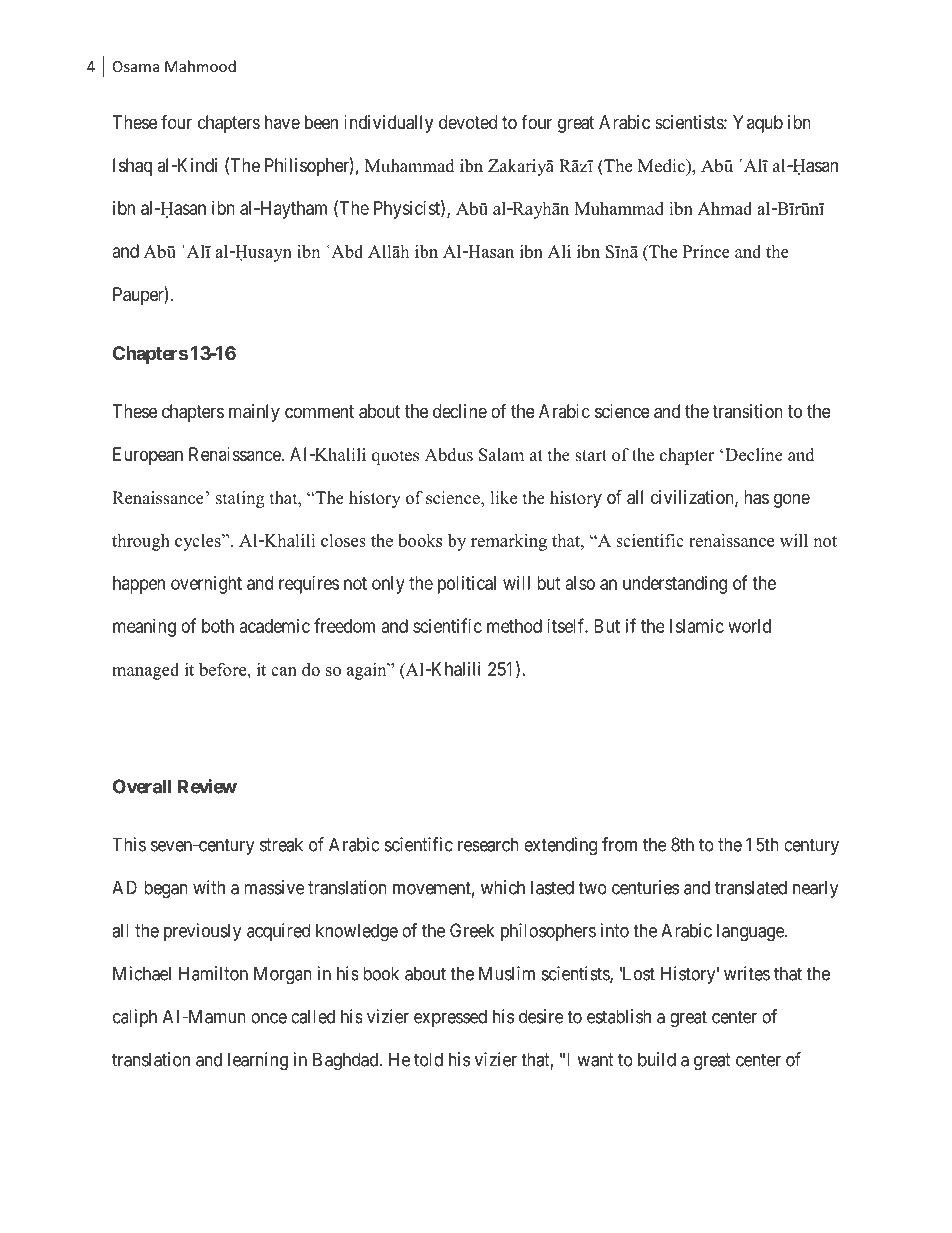  Describe the element at coordinates (675, 585) in the screenshot. I see `understanding` at that location.
